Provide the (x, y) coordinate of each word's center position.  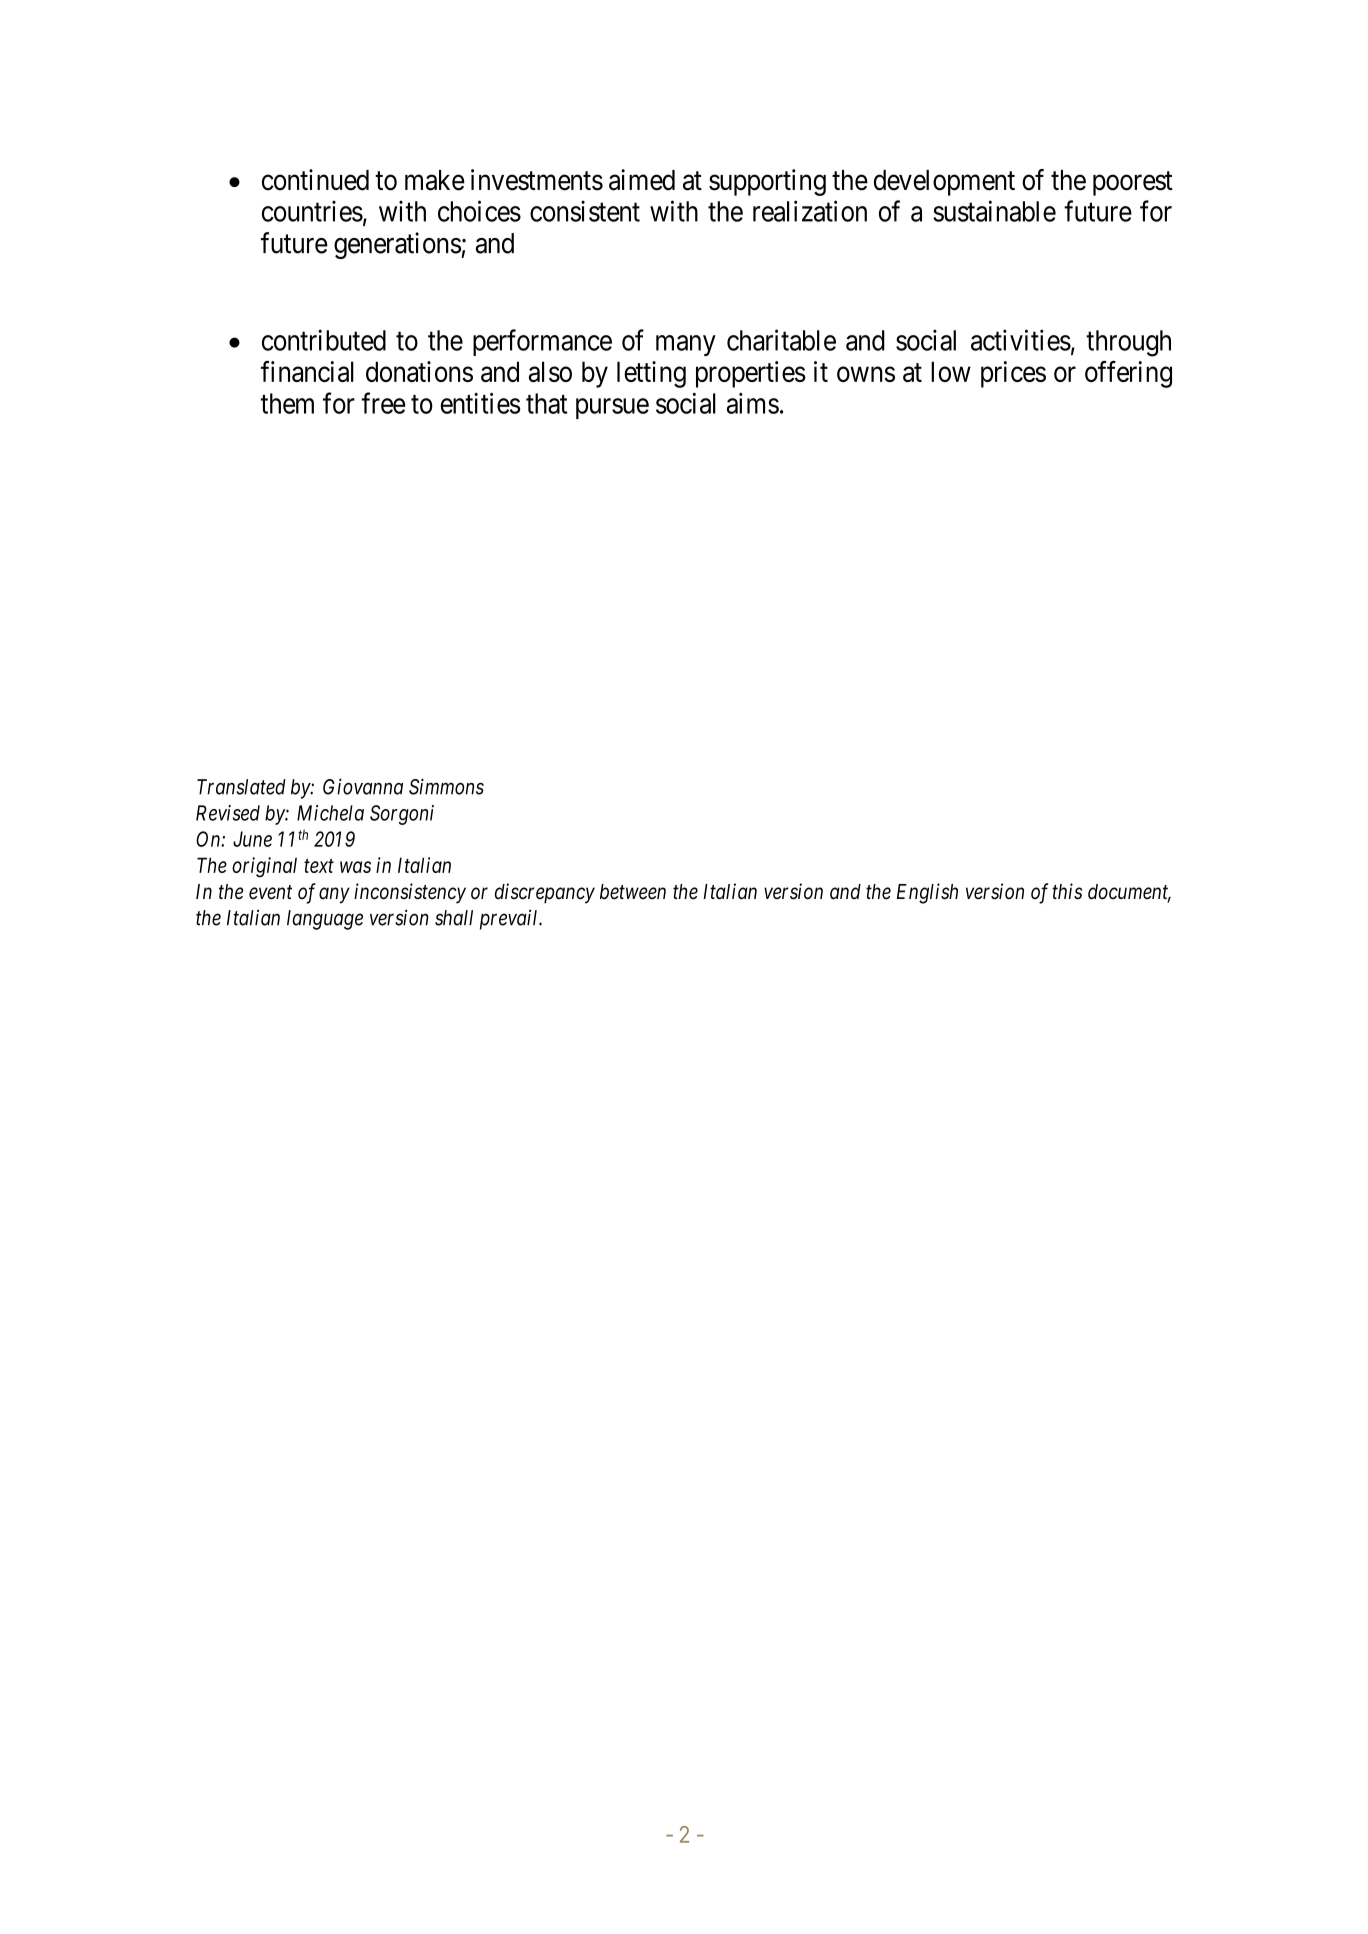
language (325, 920)
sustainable (994, 211)
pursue (612, 408)
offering (1128, 374)
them (287, 403)
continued (315, 180)
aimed (642, 180)
